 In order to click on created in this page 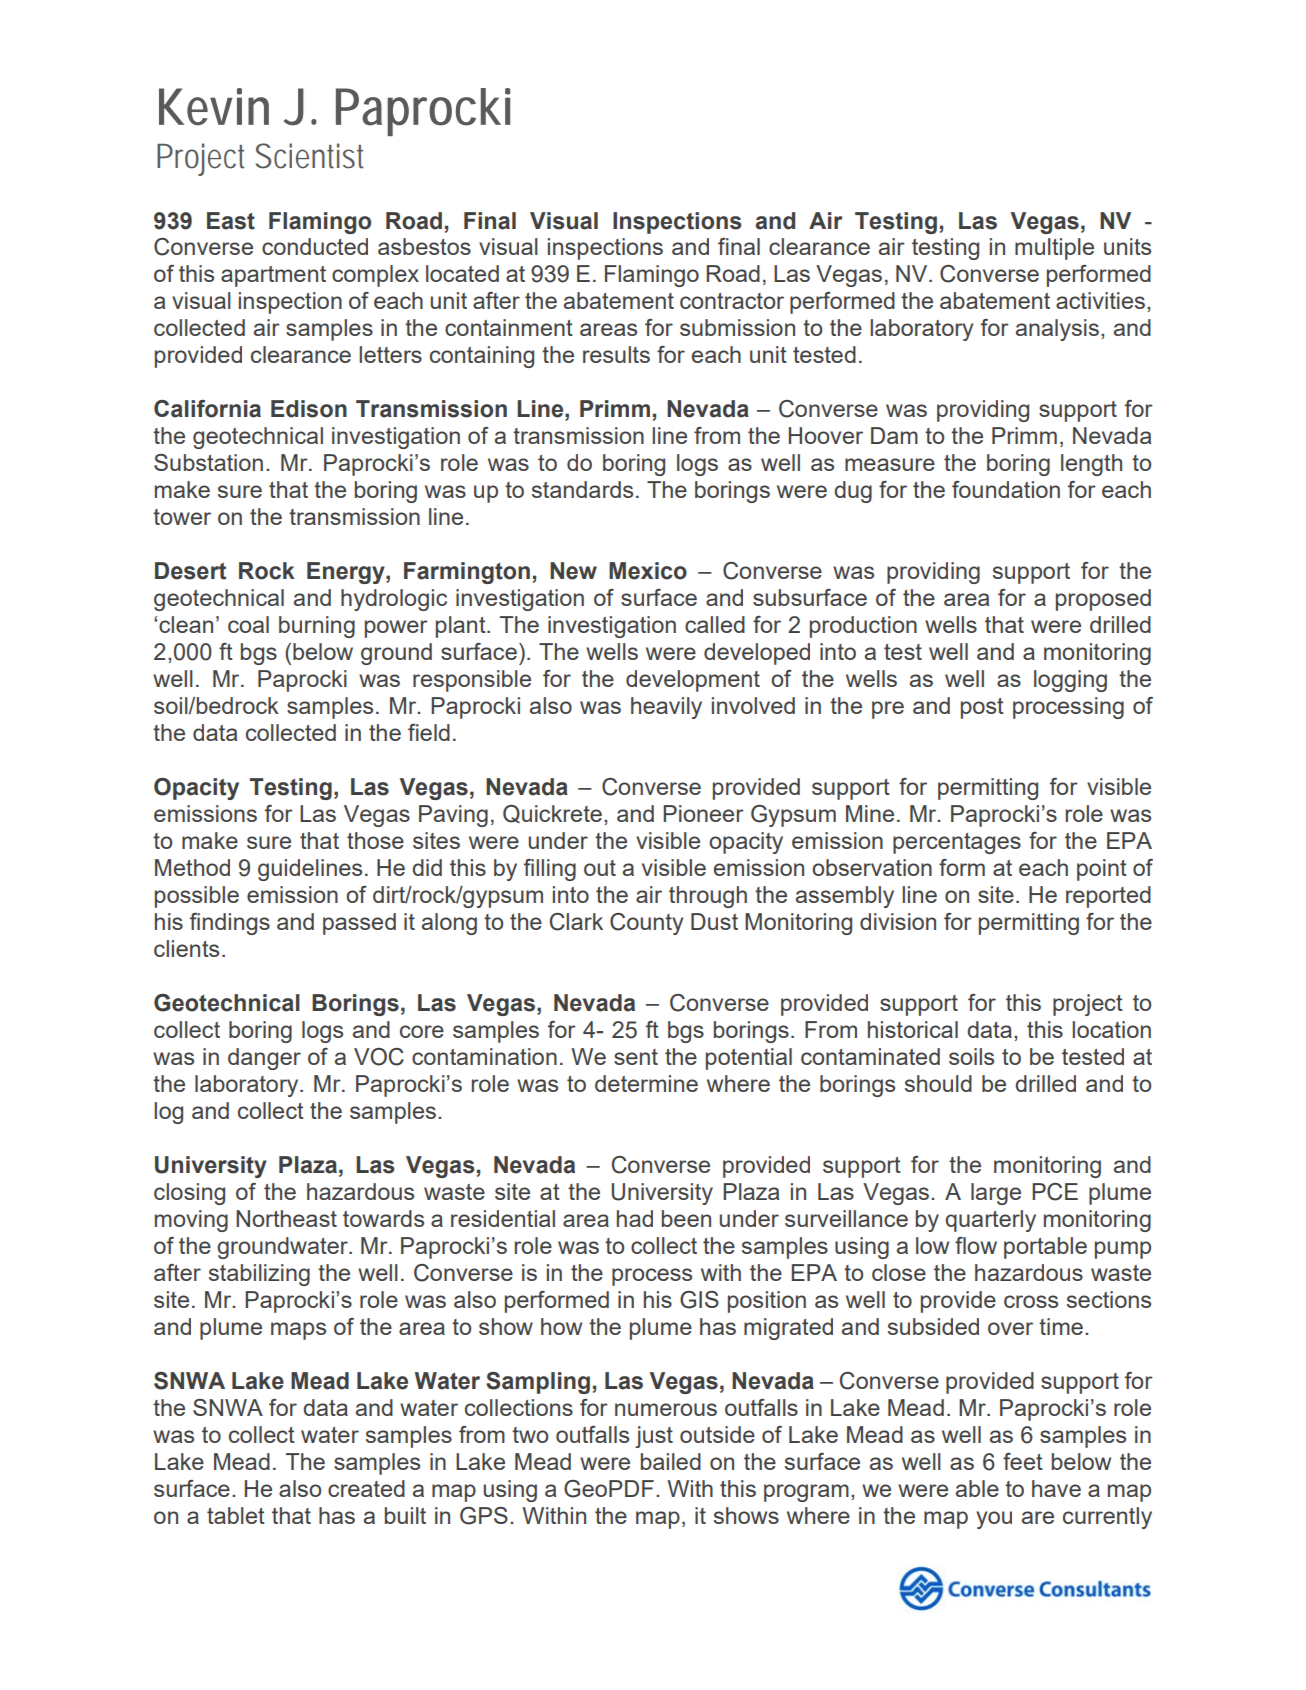, I will do `click(366, 1488)`.
